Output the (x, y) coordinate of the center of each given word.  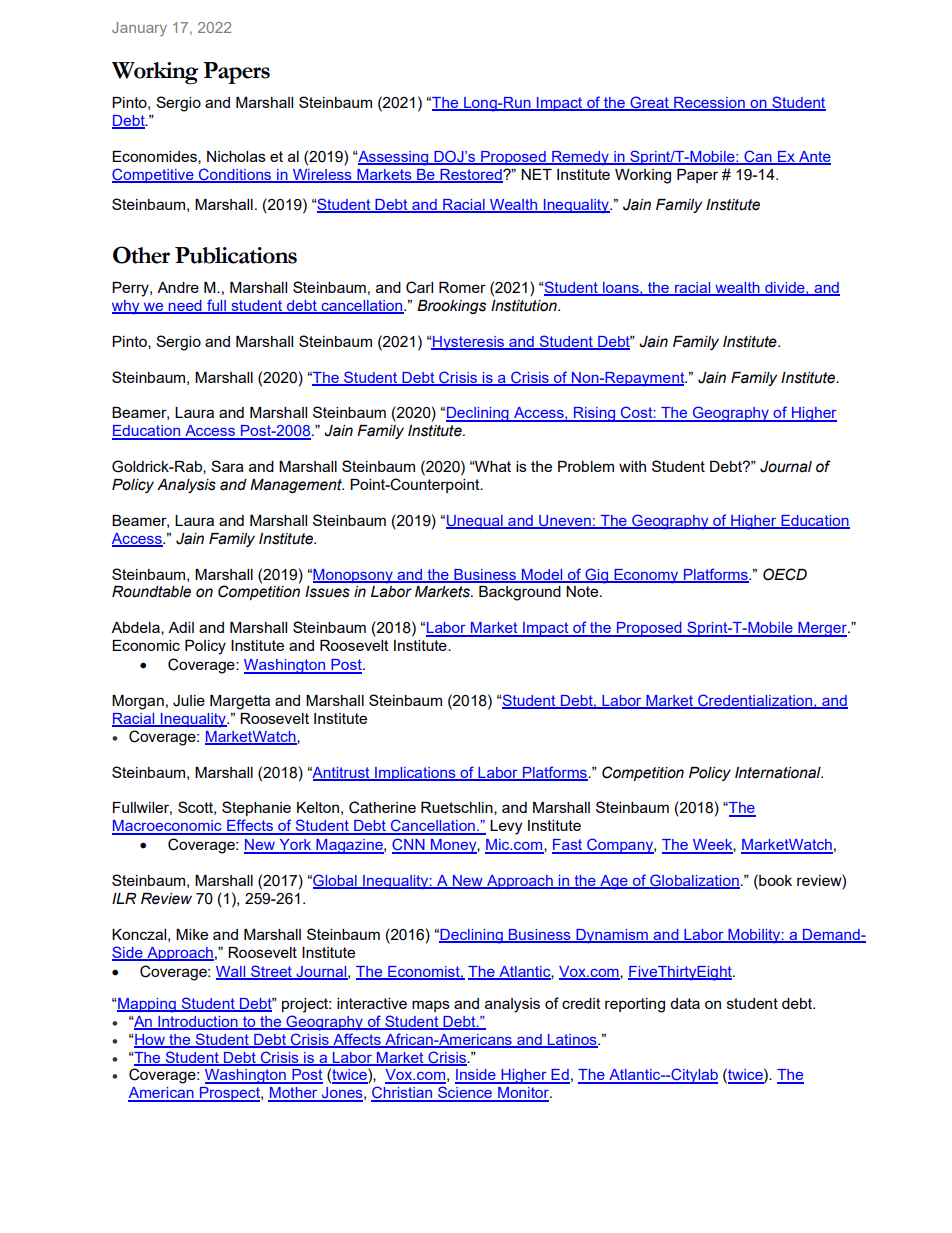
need (185, 307)
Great (649, 103)
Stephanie (256, 808)
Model (542, 575)
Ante (814, 157)
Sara (227, 466)
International (779, 773)
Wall (232, 972)
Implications (415, 774)
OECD (785, 574)
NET (536, 174)
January (139, 29)
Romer (462, 287)
